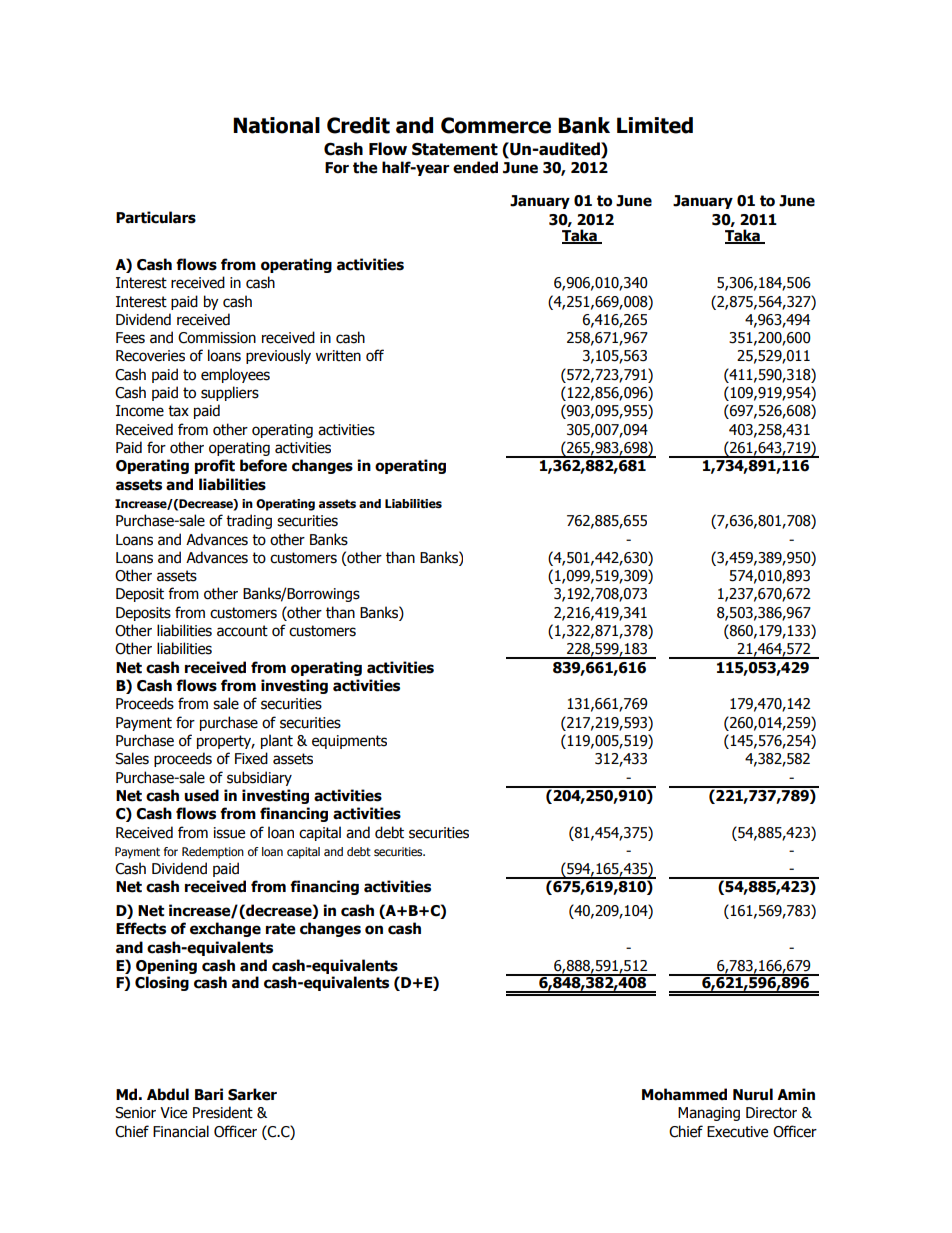  What do you see at coordinates (242, 631) in the screenshot?
I see `account` at bounding box center [242, 631].
